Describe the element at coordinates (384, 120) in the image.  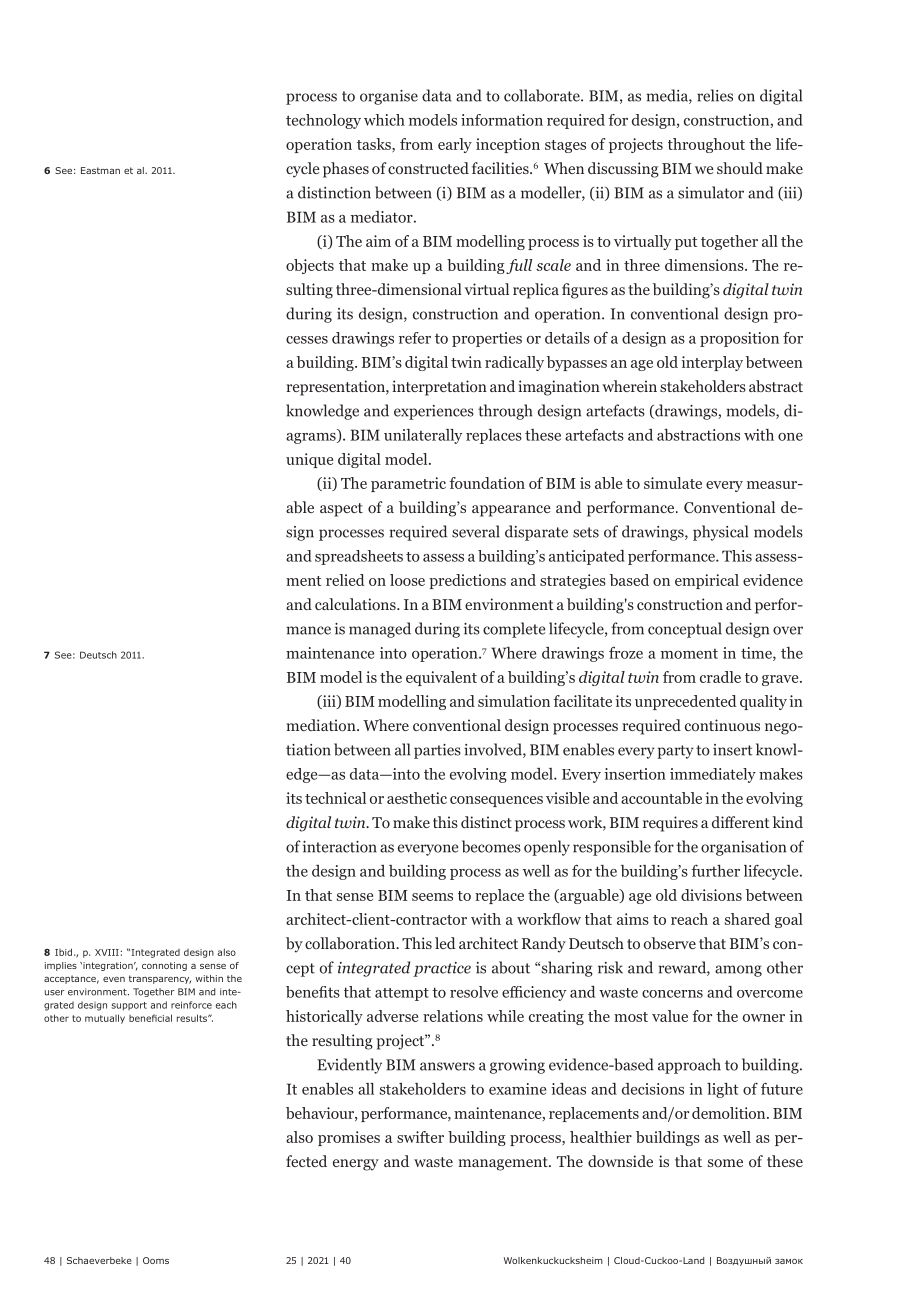
I see `which` at that location.
